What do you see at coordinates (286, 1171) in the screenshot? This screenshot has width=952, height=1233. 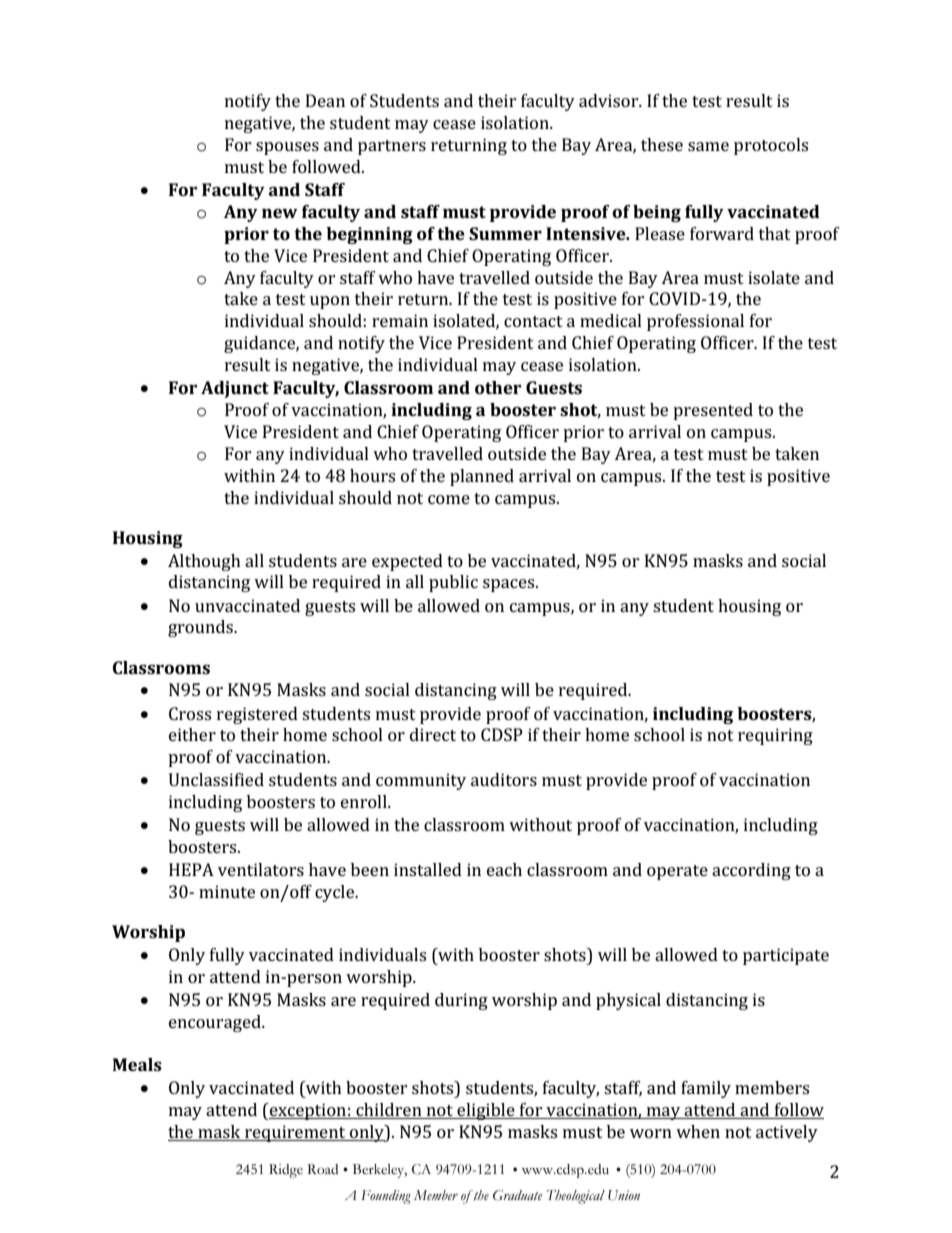 I see `Ridge` at bounding box center [286, 1171].
